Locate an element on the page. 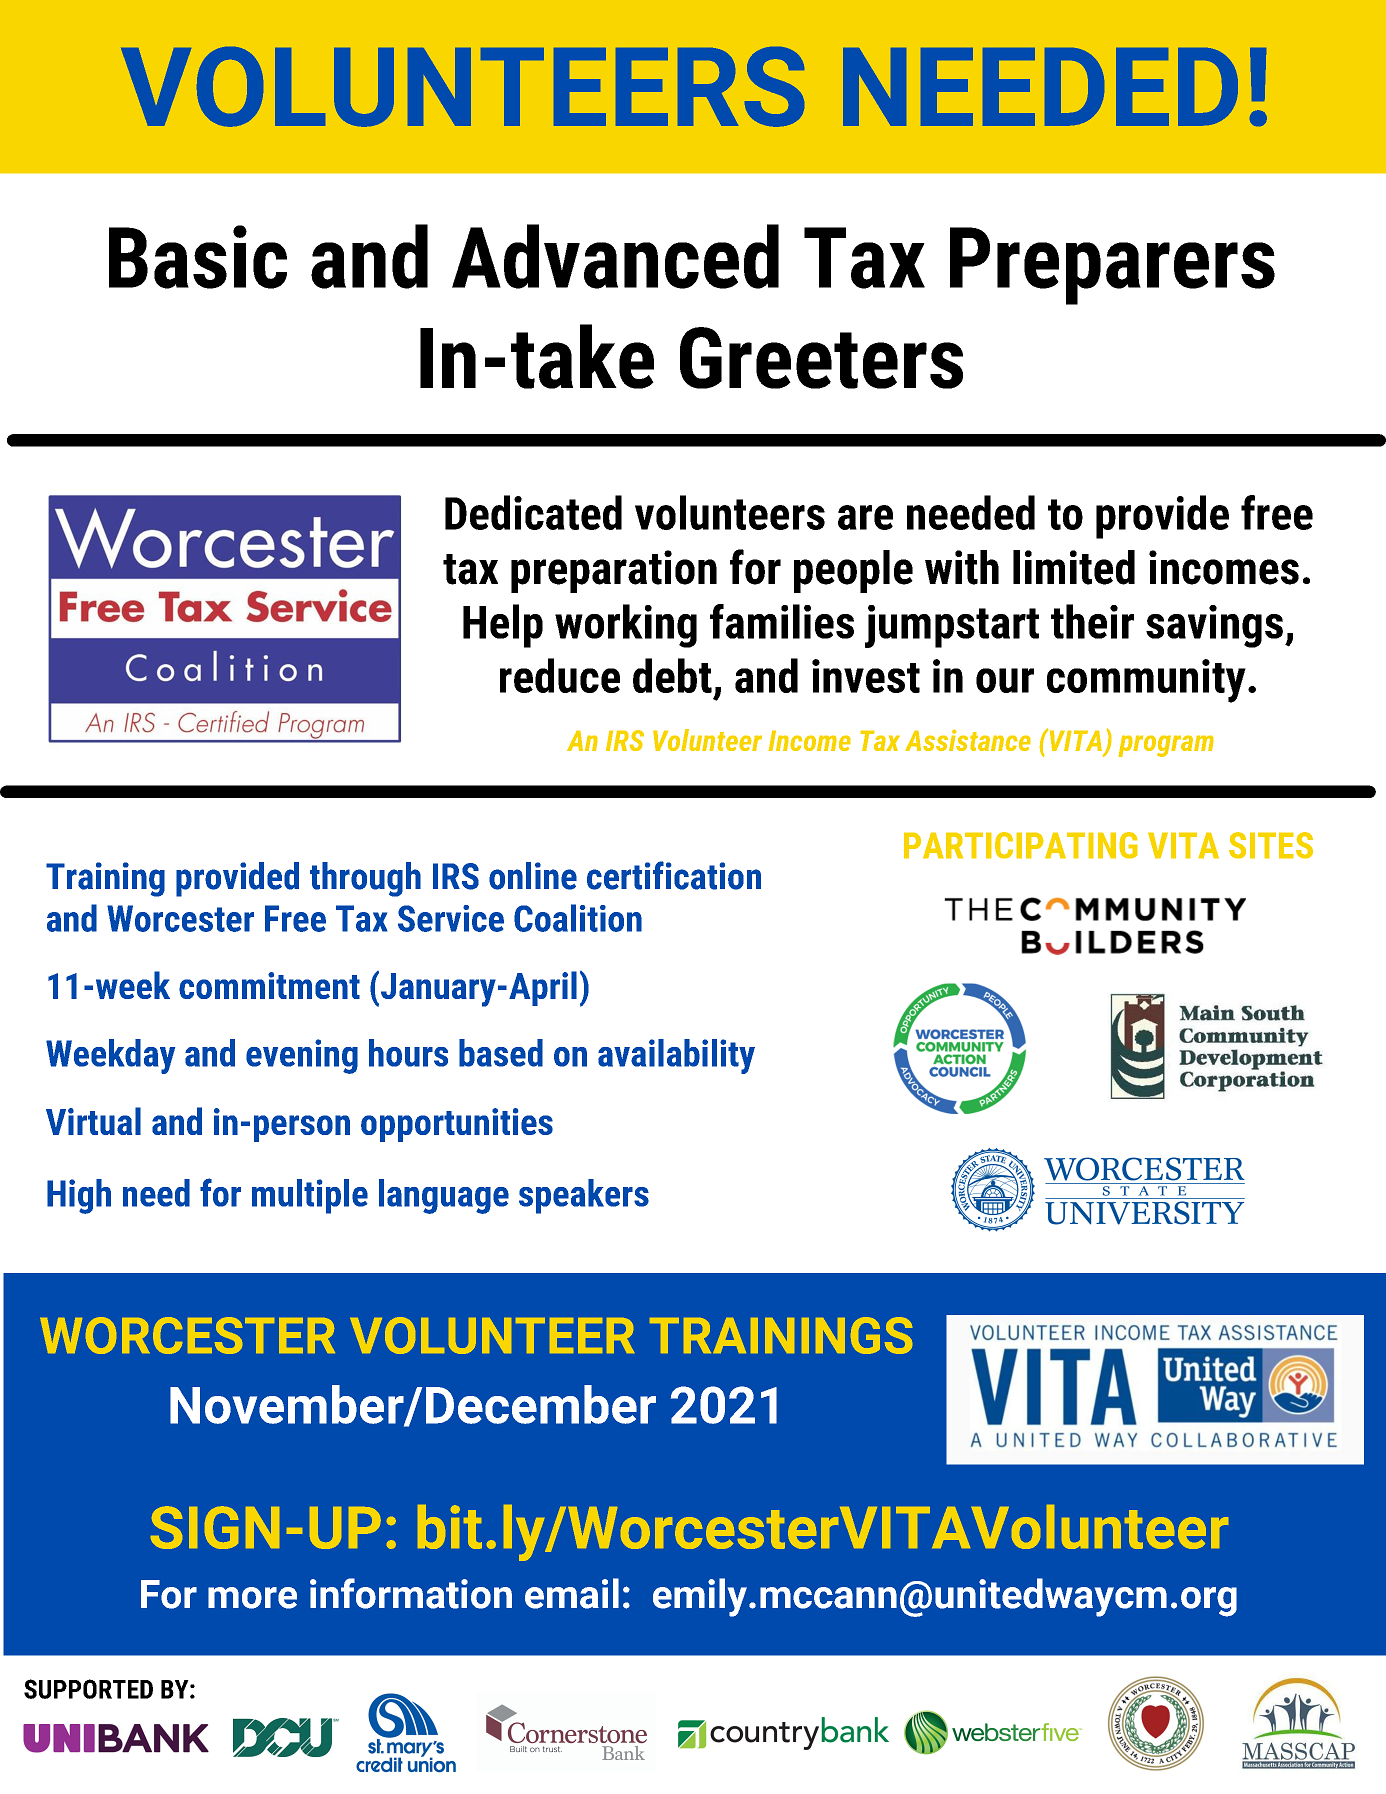 The image size is (1386, 1794). Advanced is located at coordinates (615, 256).
